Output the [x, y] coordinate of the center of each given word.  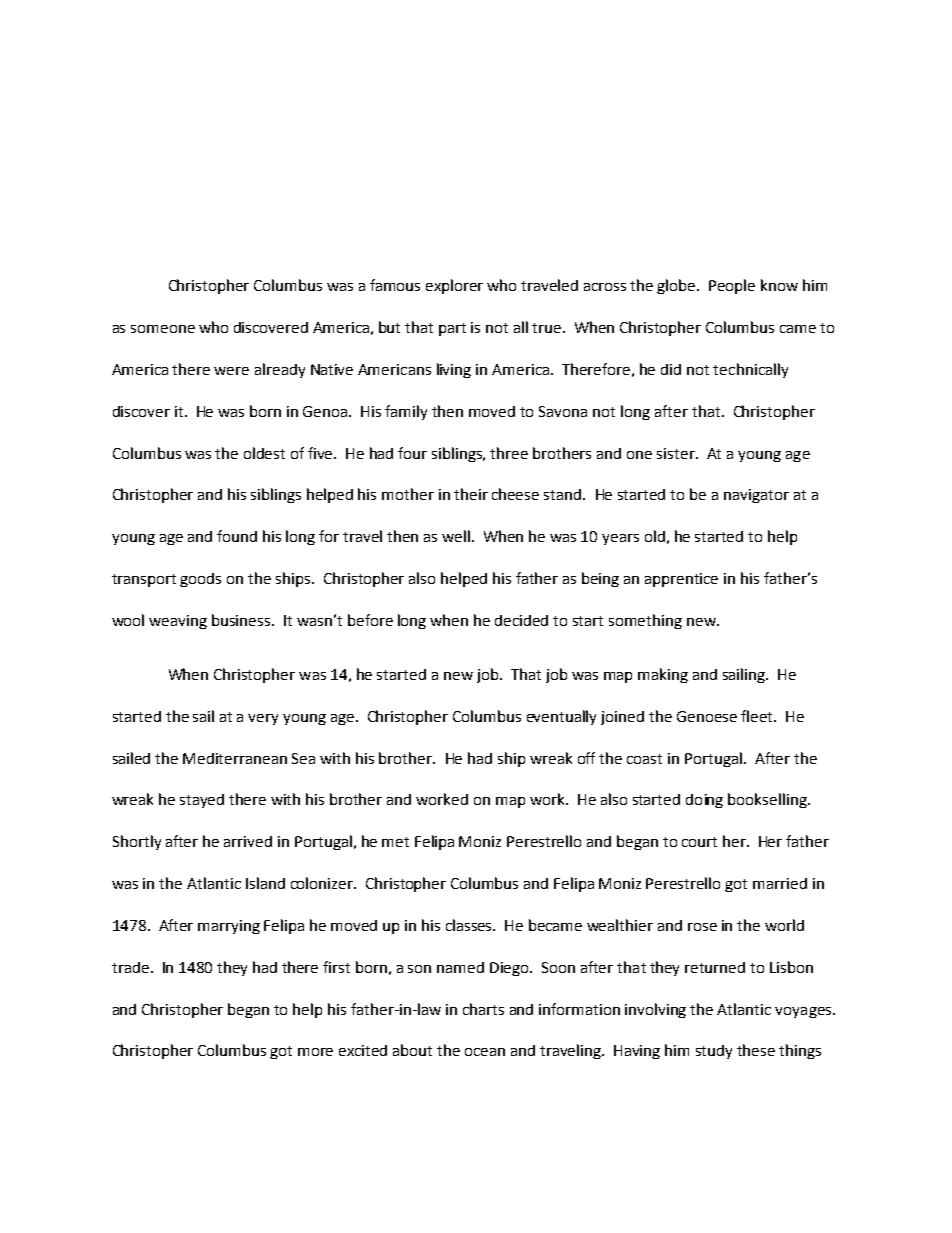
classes [470, 925]
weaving [178, 622]
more [315, 1052]
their [471, 494]
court [699, 842]
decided [521, 620]
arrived [248, 841]
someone [163, 329]
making [663, 675]
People [732, 286]
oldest [264, 453]
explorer [454, 286]
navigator [756, 496]
